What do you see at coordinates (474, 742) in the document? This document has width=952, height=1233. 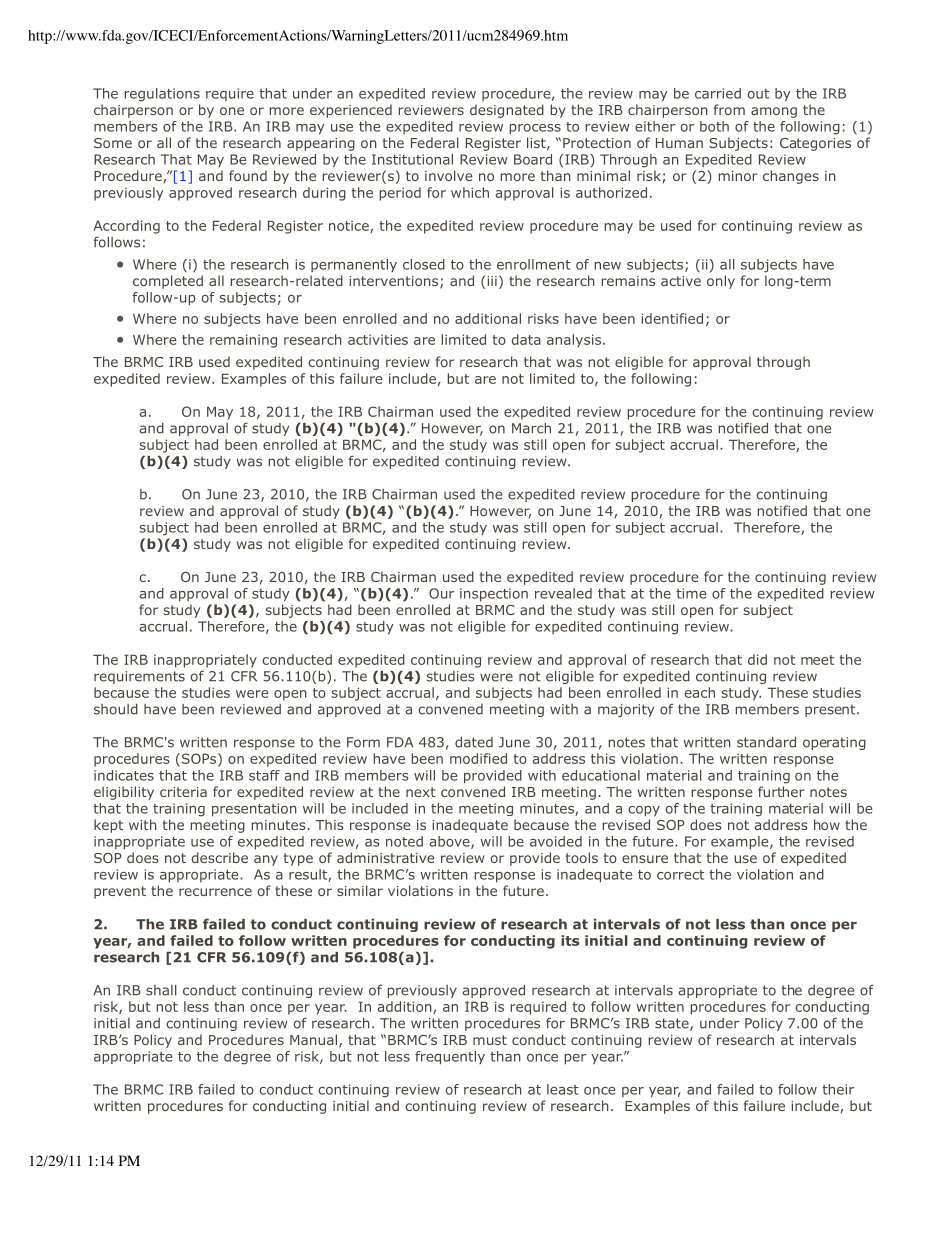 I see `dated` at bounding box center [474, 742].
